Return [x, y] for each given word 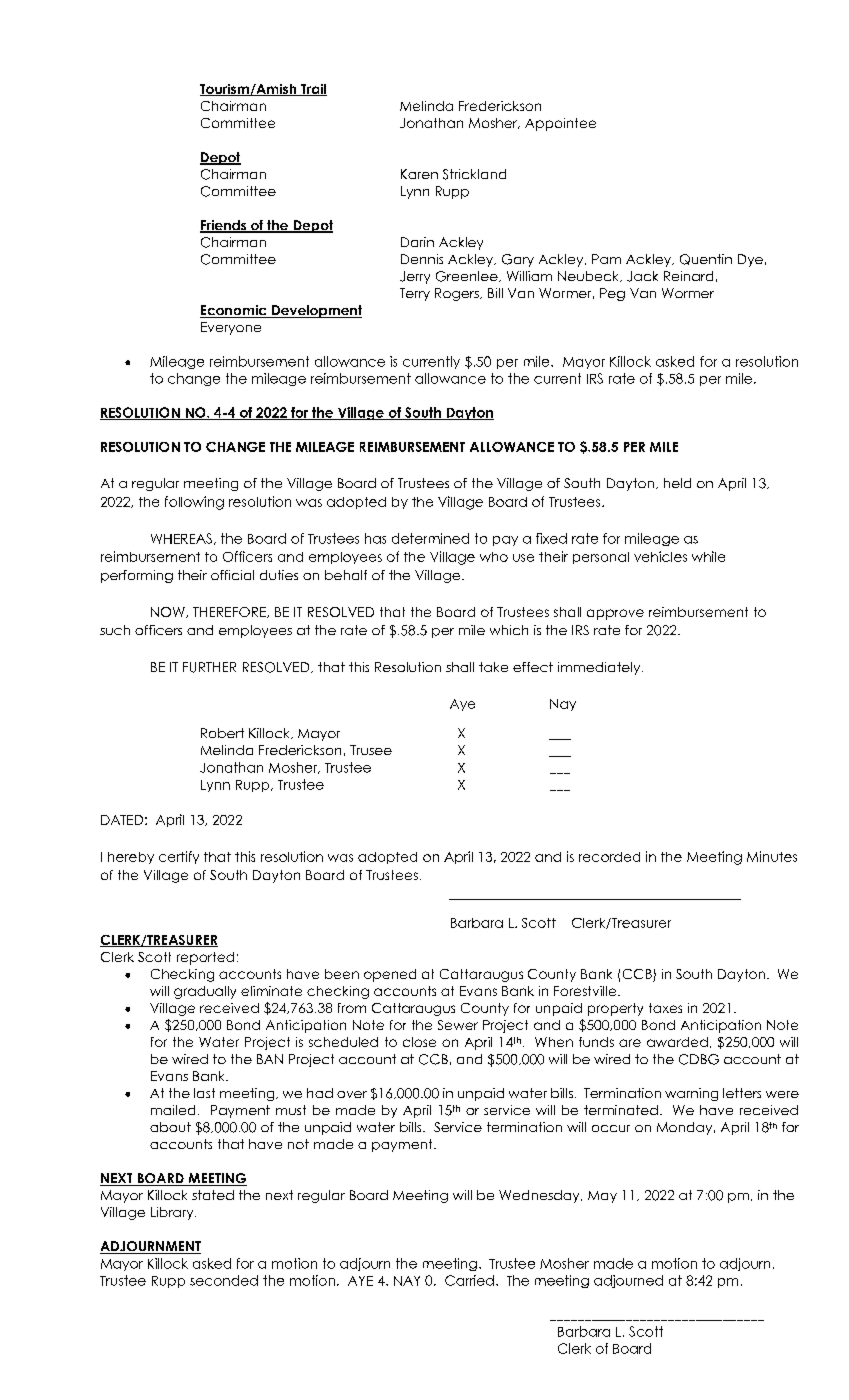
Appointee [560, 124]
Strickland [474, 174]
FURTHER [209, 667]
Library [173, 1213]
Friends [224, 226]
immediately [600, 668]
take [493, 667]
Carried [469, 1280]
